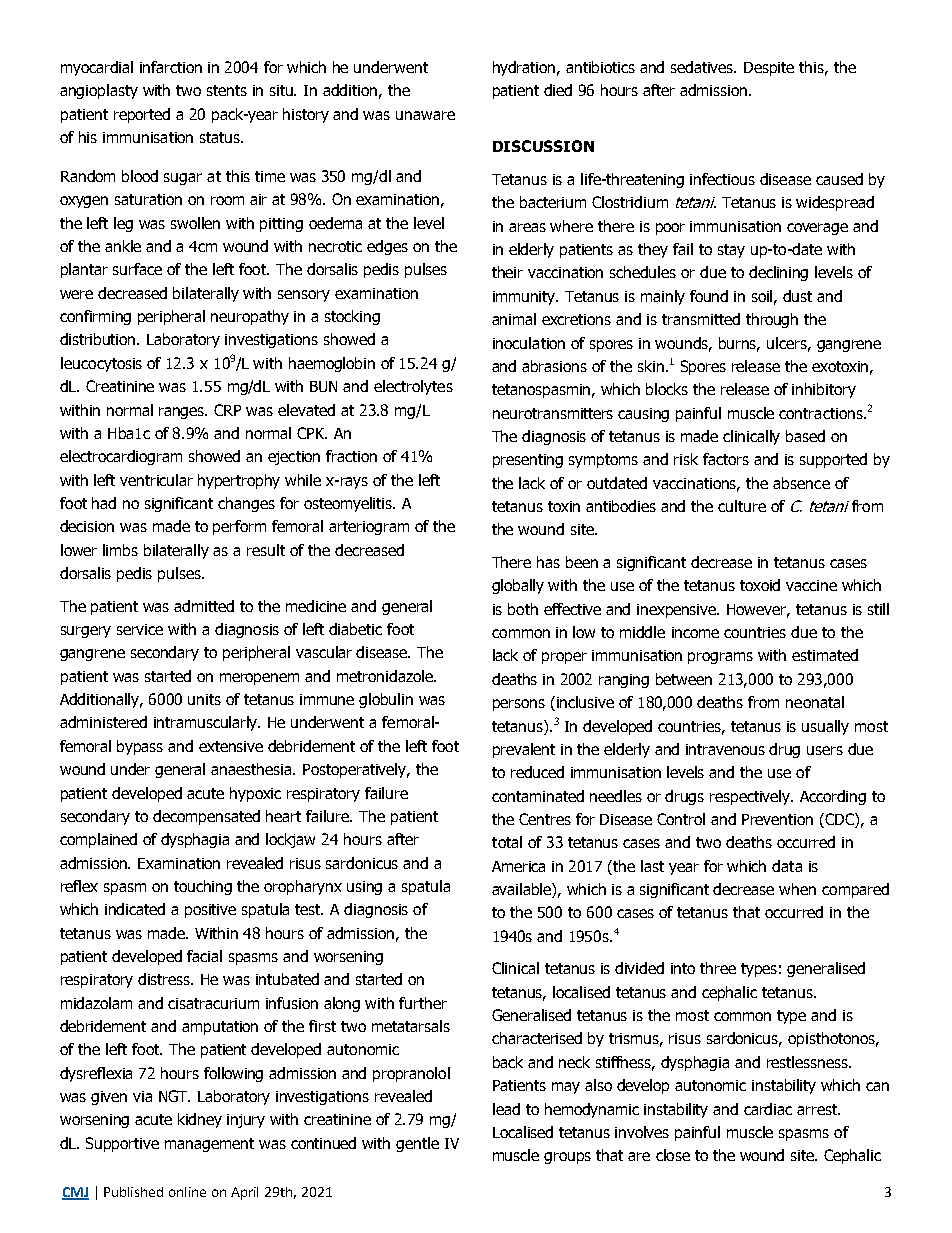 This document has width=952, height=1233. What do you see at coordinates (523, 609) in the document?
I see `both` at bounding box center [523, 609].
